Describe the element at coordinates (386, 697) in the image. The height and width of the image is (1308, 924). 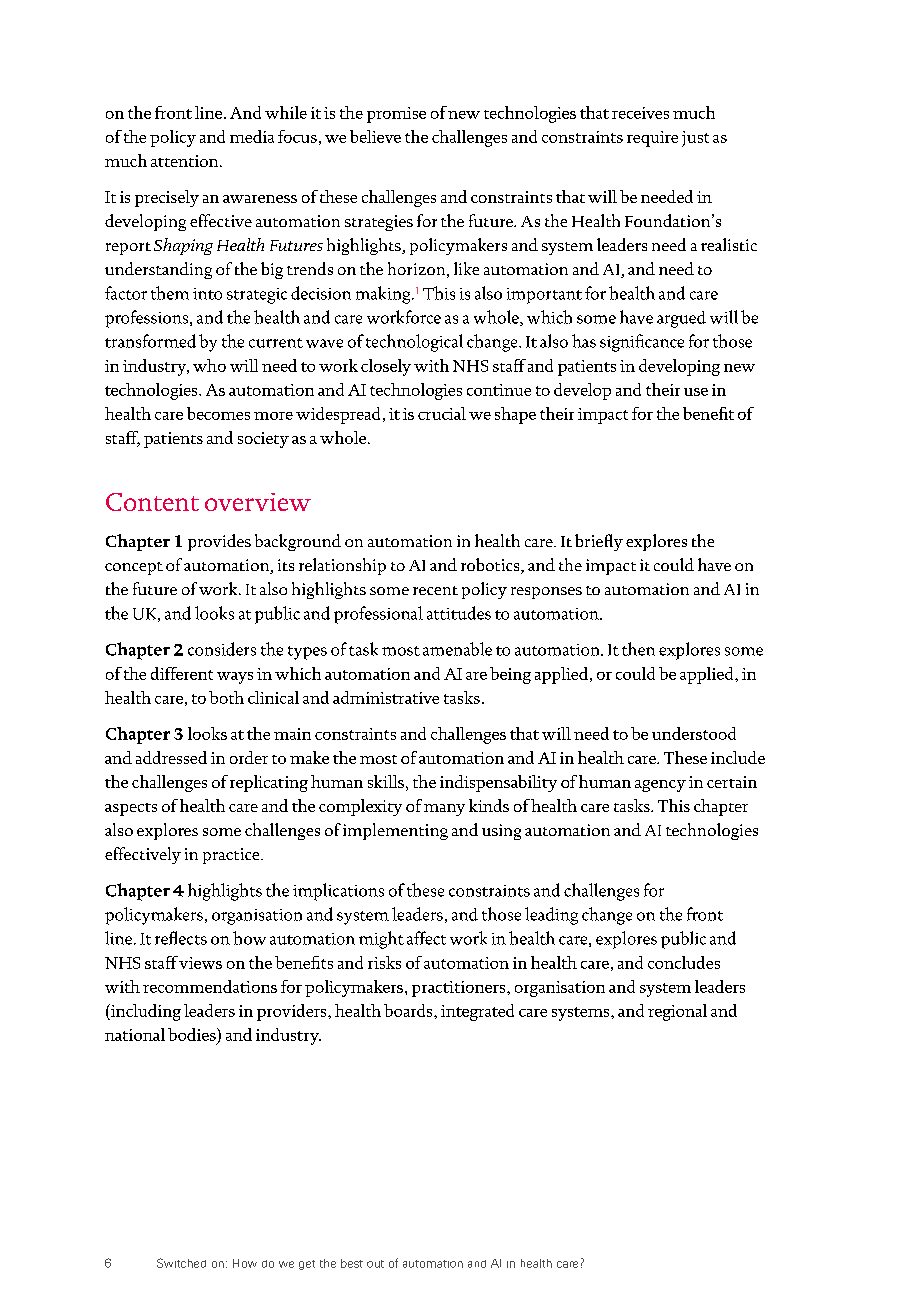
I see `administrative` at that location.
